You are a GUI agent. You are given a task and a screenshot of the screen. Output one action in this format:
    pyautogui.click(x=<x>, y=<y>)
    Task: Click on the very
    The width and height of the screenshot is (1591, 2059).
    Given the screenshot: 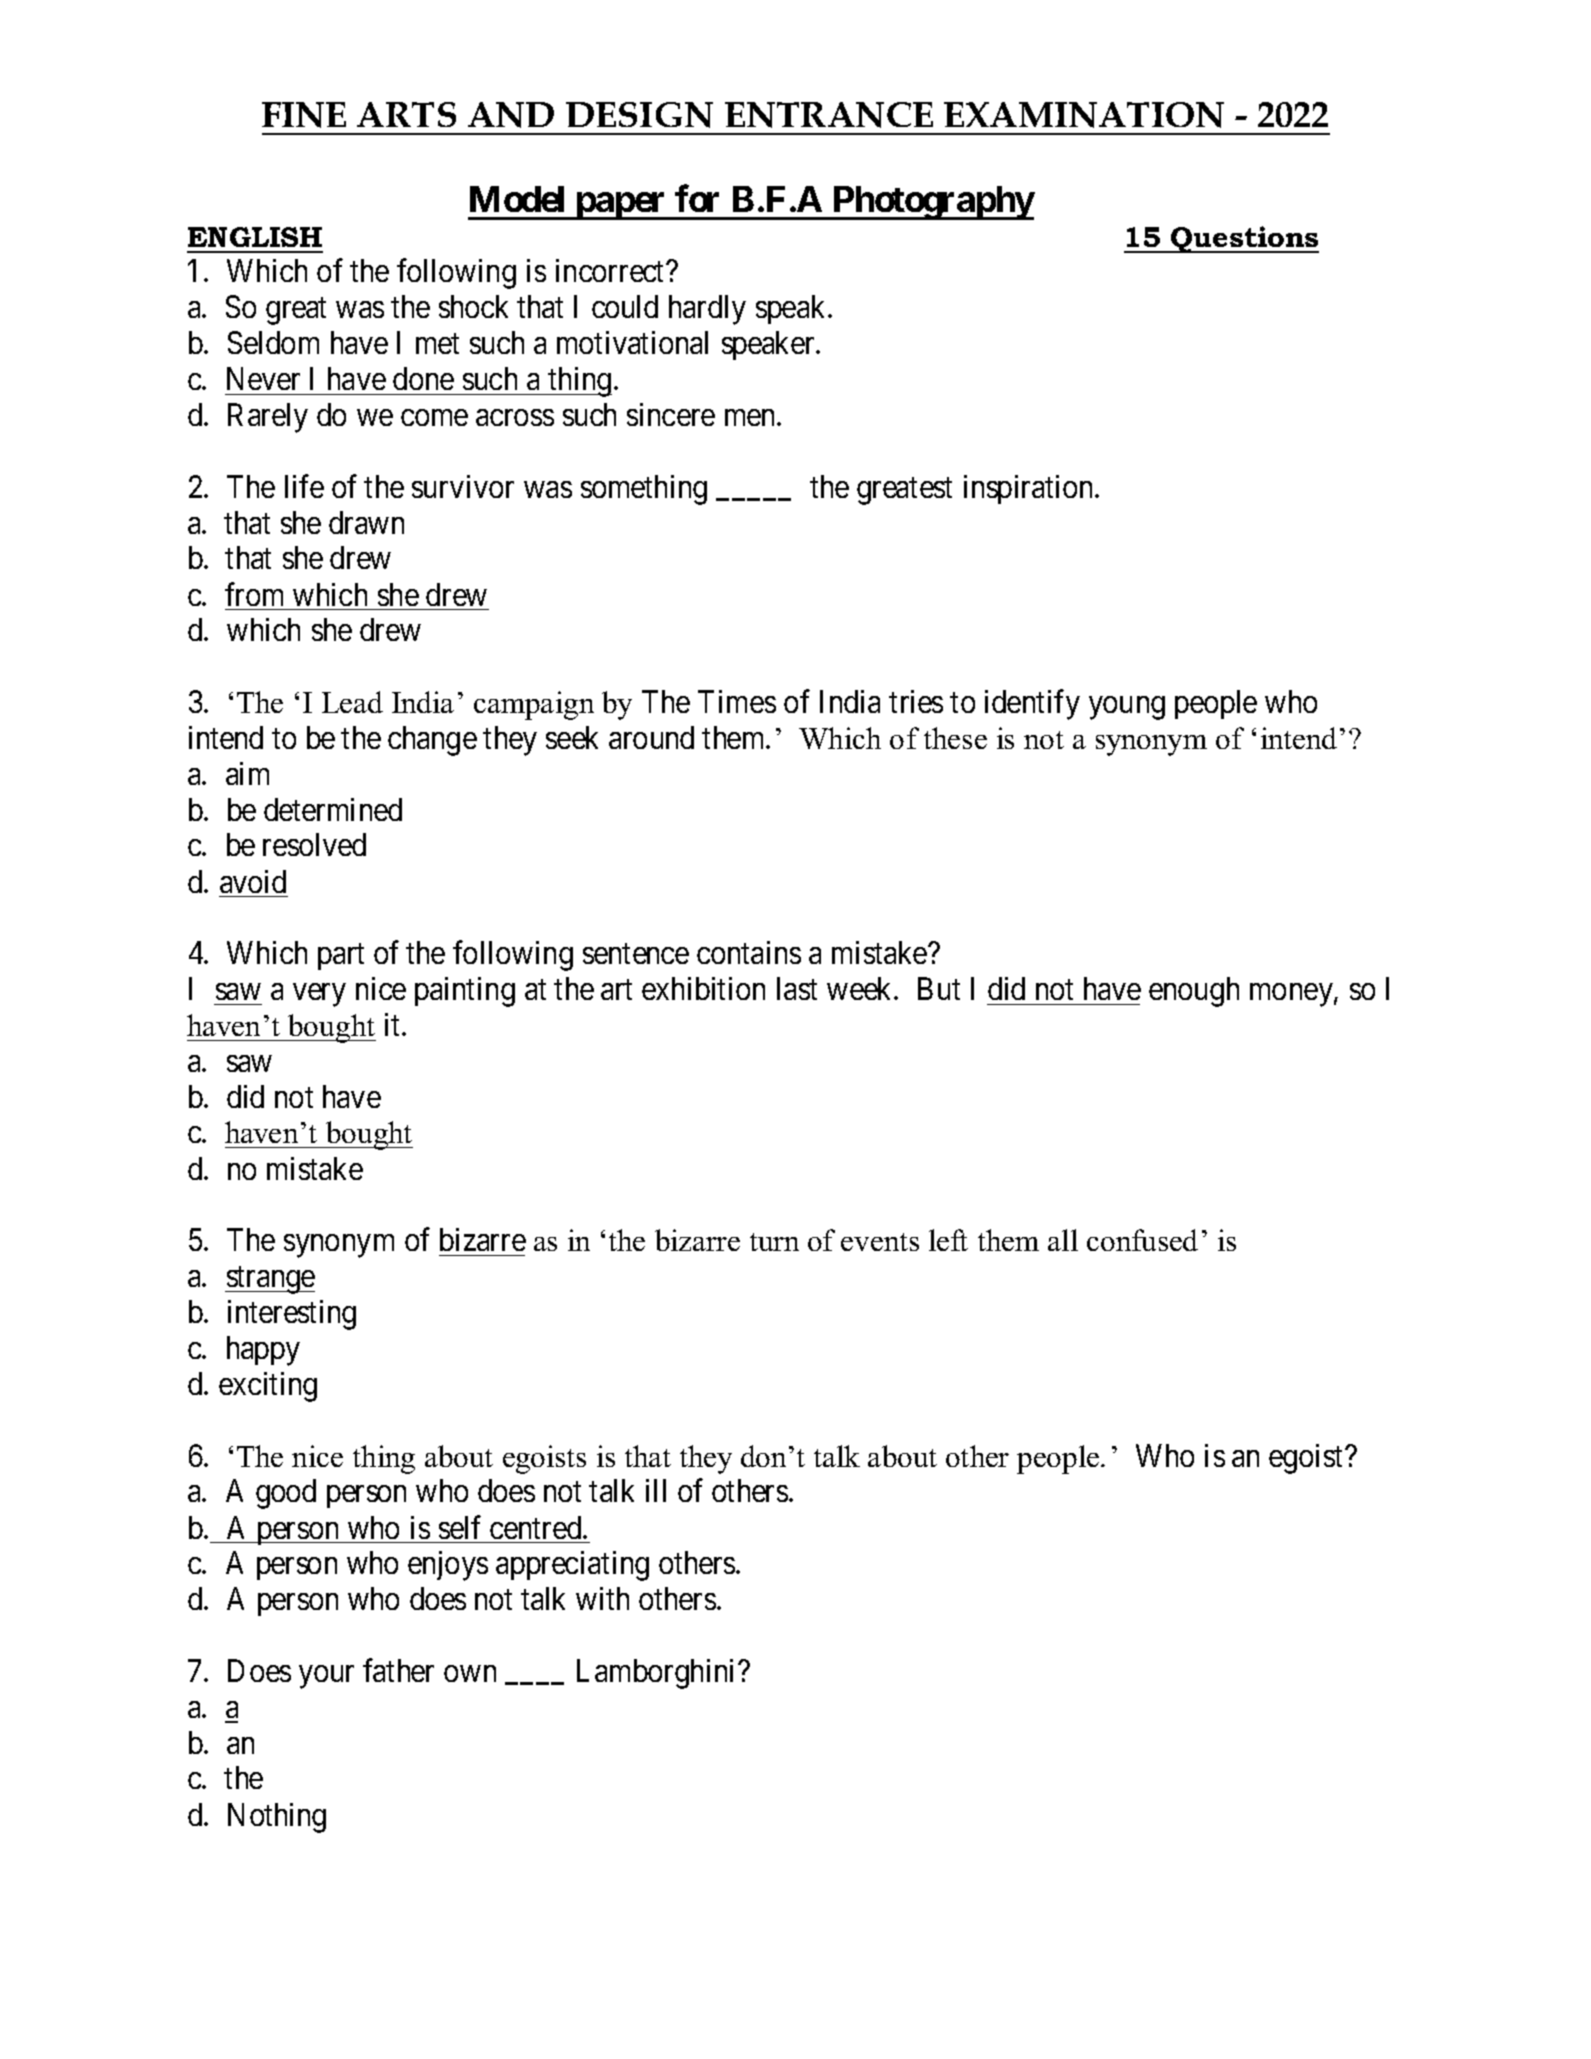 What is the action you would take?
    pyautogui.click(x=319, y=995)
